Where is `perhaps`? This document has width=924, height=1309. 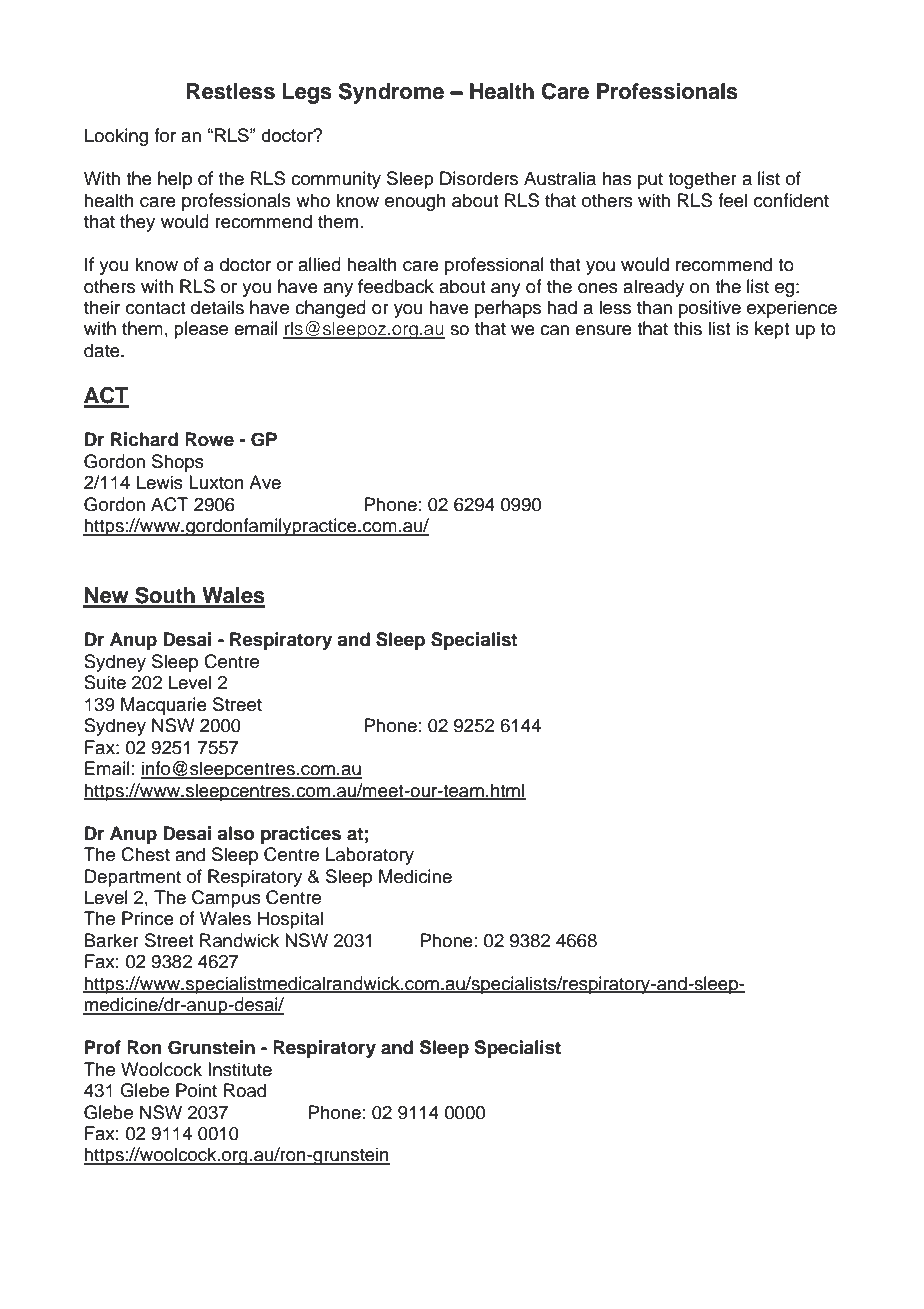
perhaps is located at coordinates (508, 309).
